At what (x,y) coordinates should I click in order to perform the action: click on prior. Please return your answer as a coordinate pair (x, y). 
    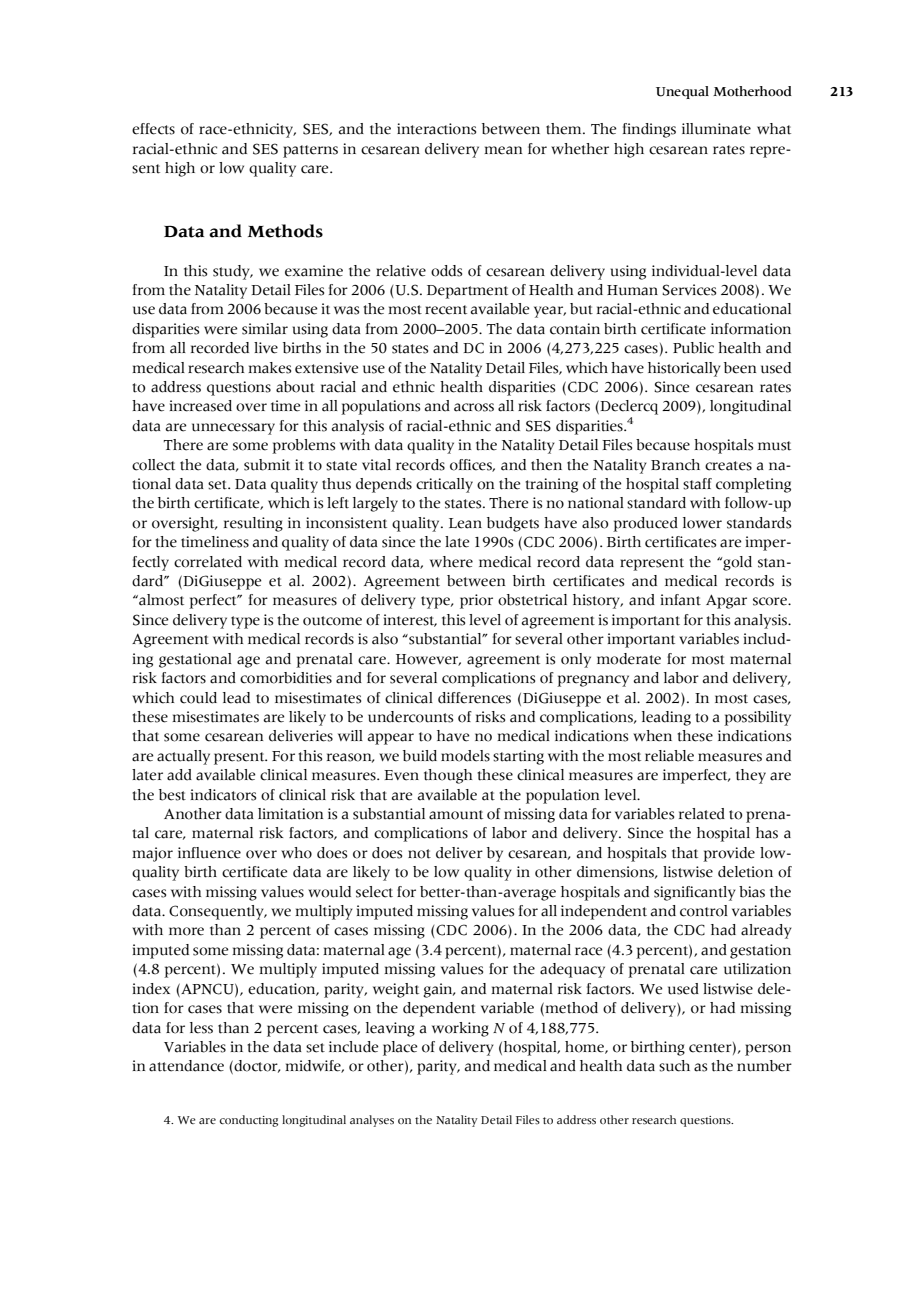
    Looking at the image, I should click on (476, 601).
